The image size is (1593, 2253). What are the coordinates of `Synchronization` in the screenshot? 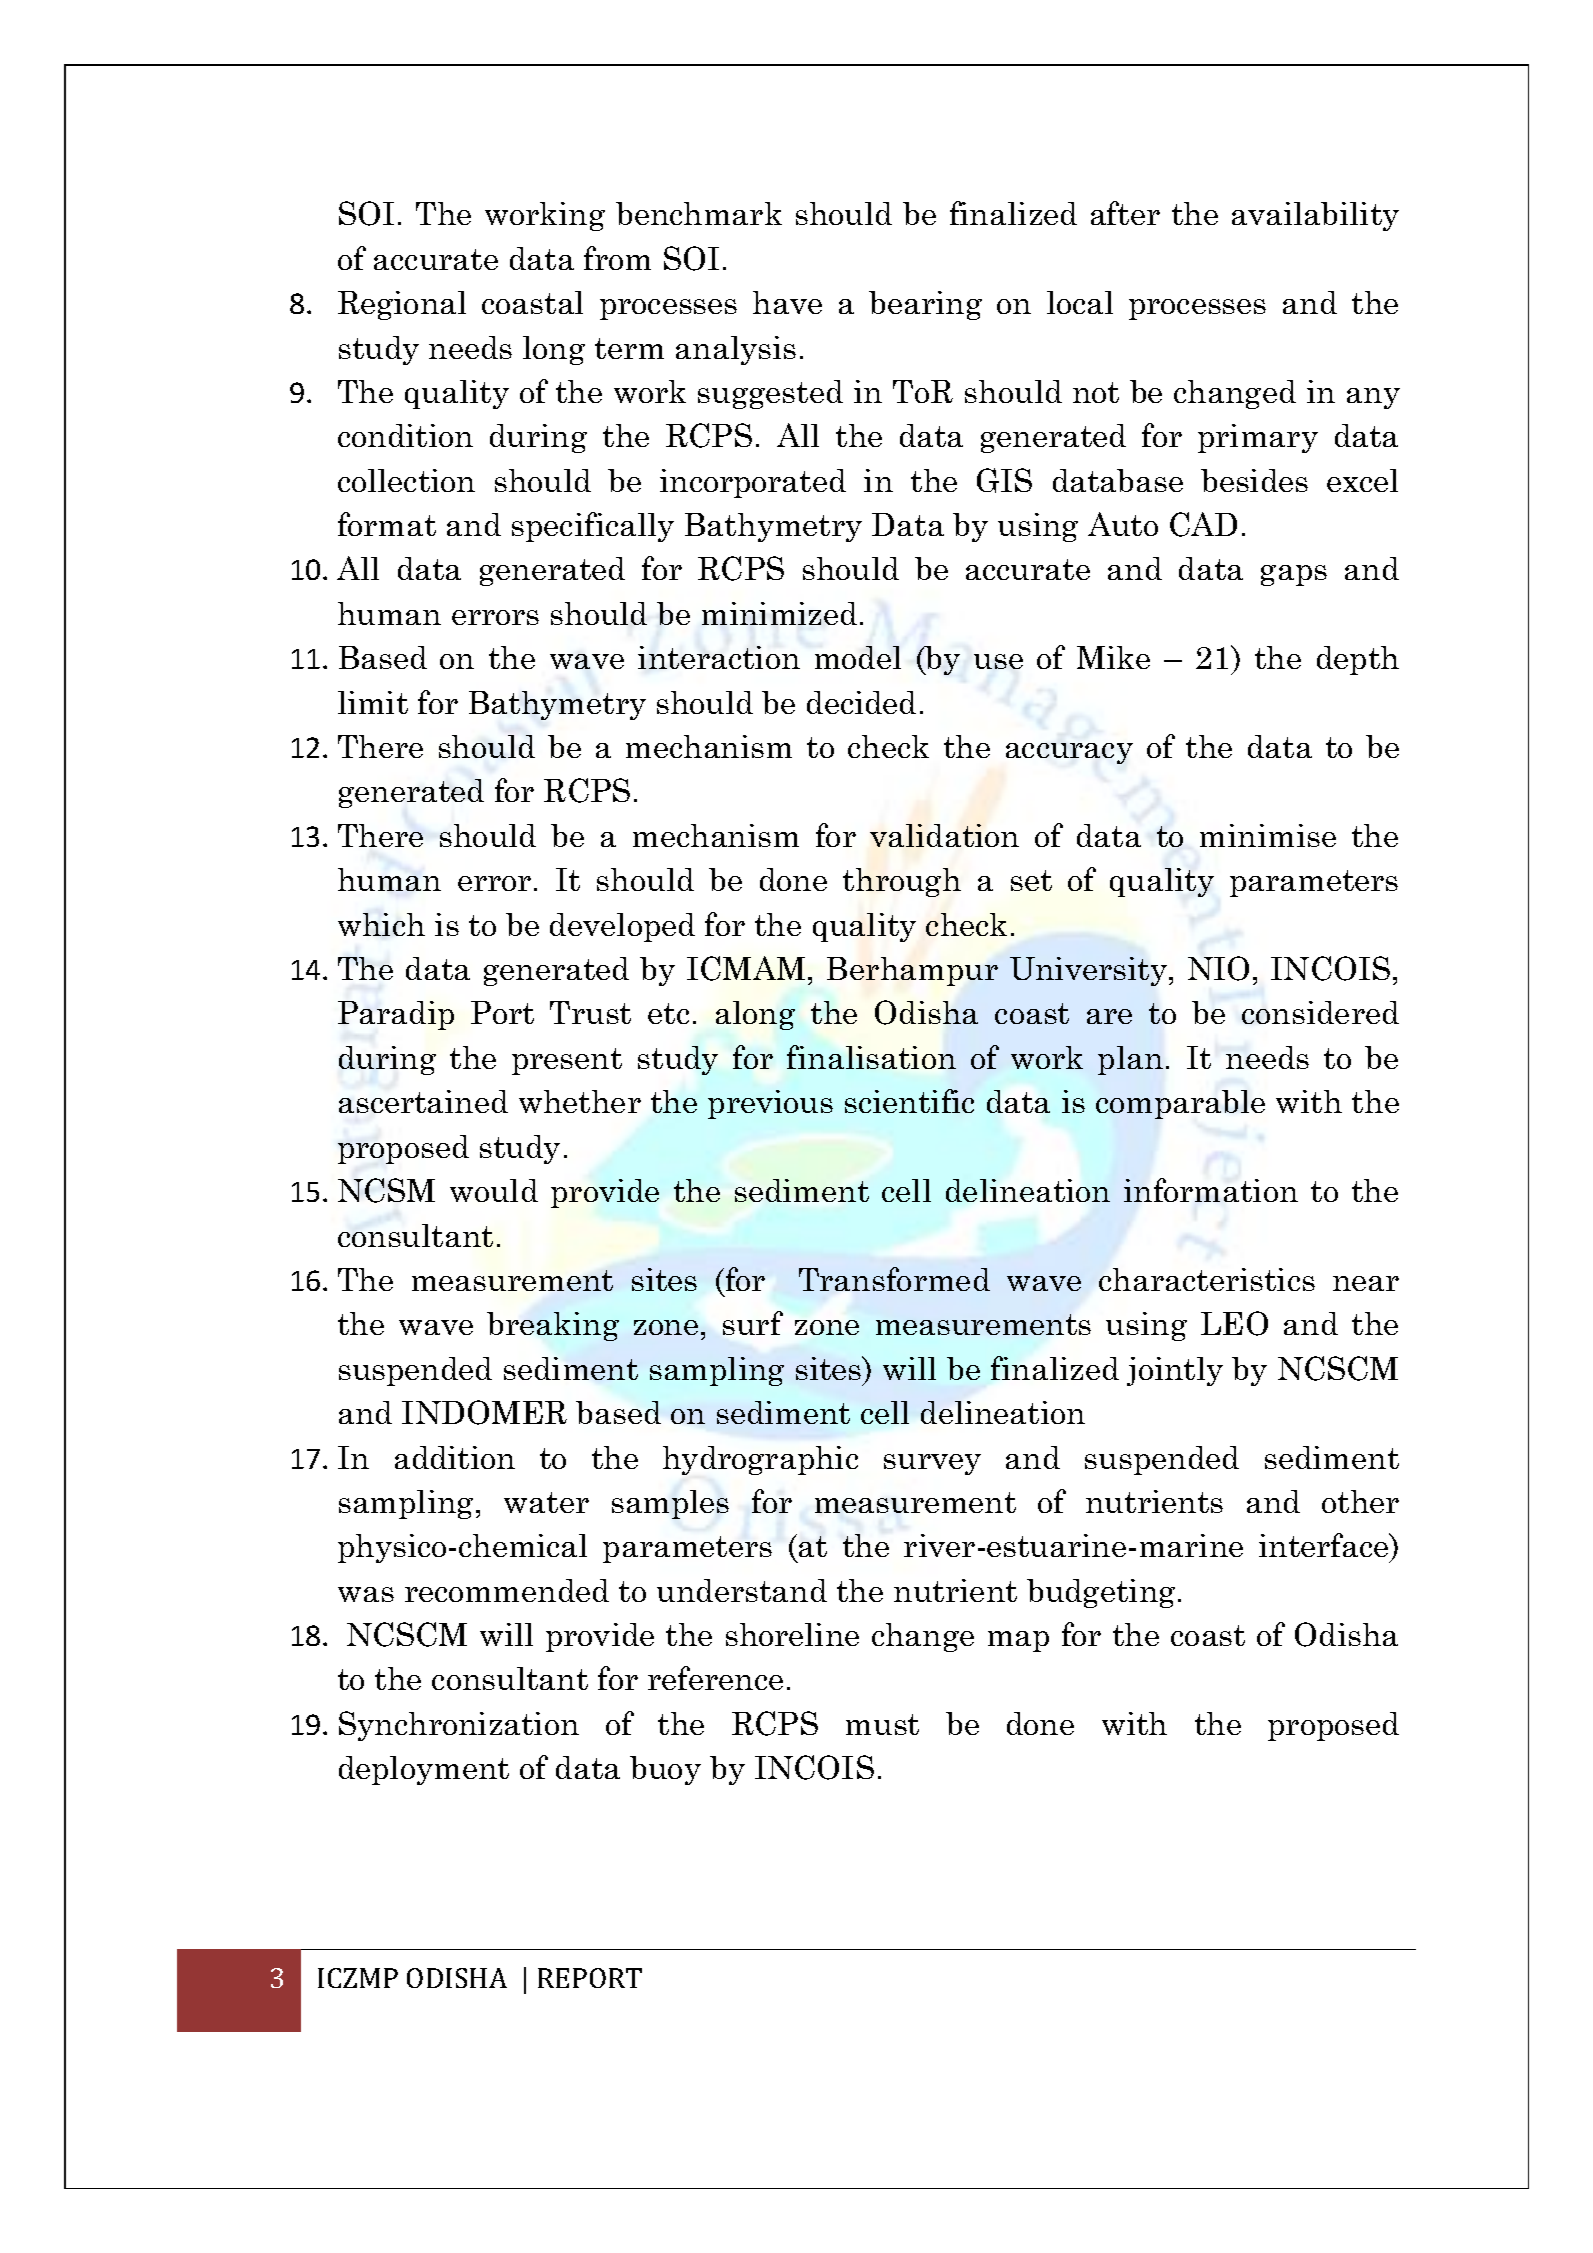 It's located at (459, 1726).
